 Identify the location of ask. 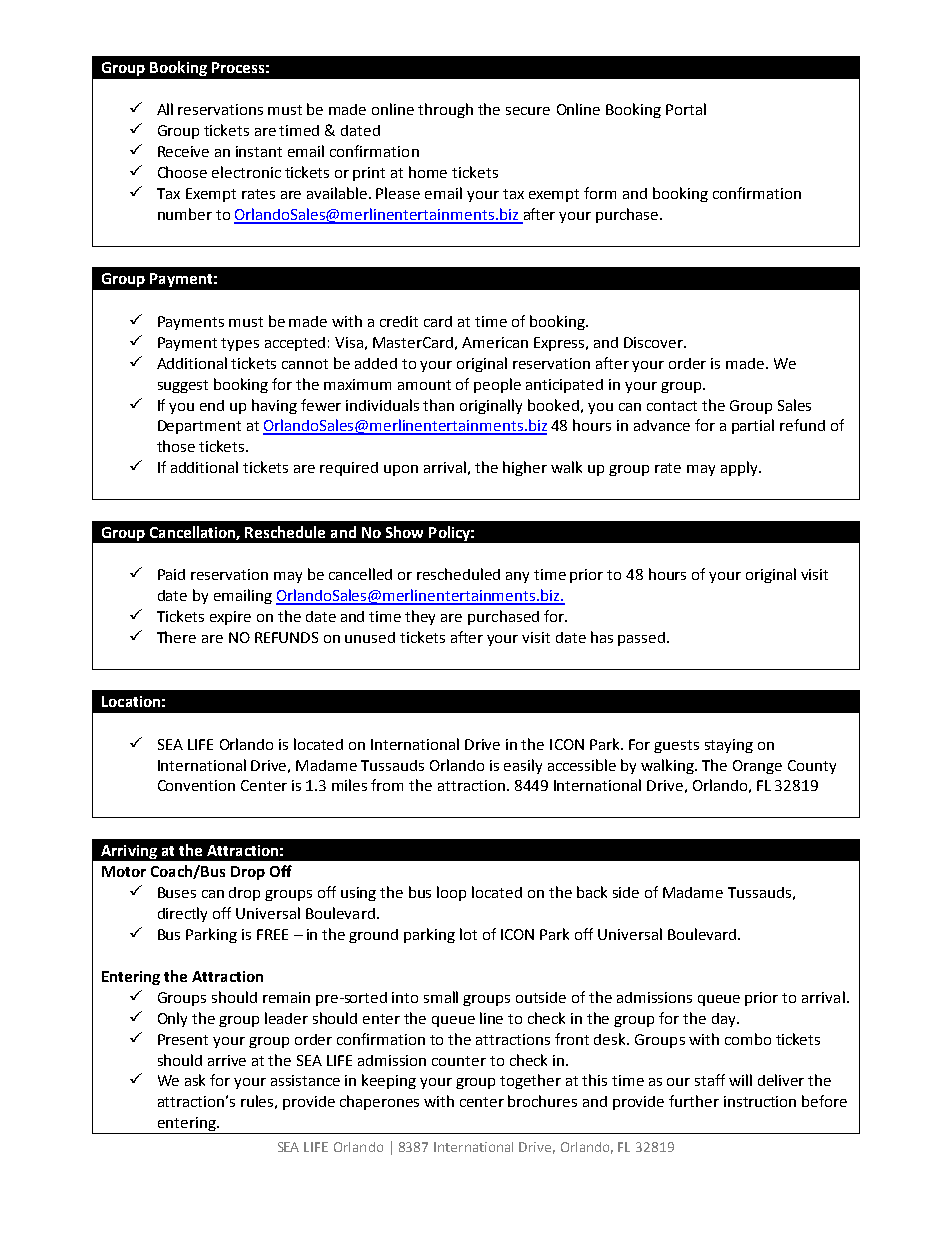
(195, 1080).
